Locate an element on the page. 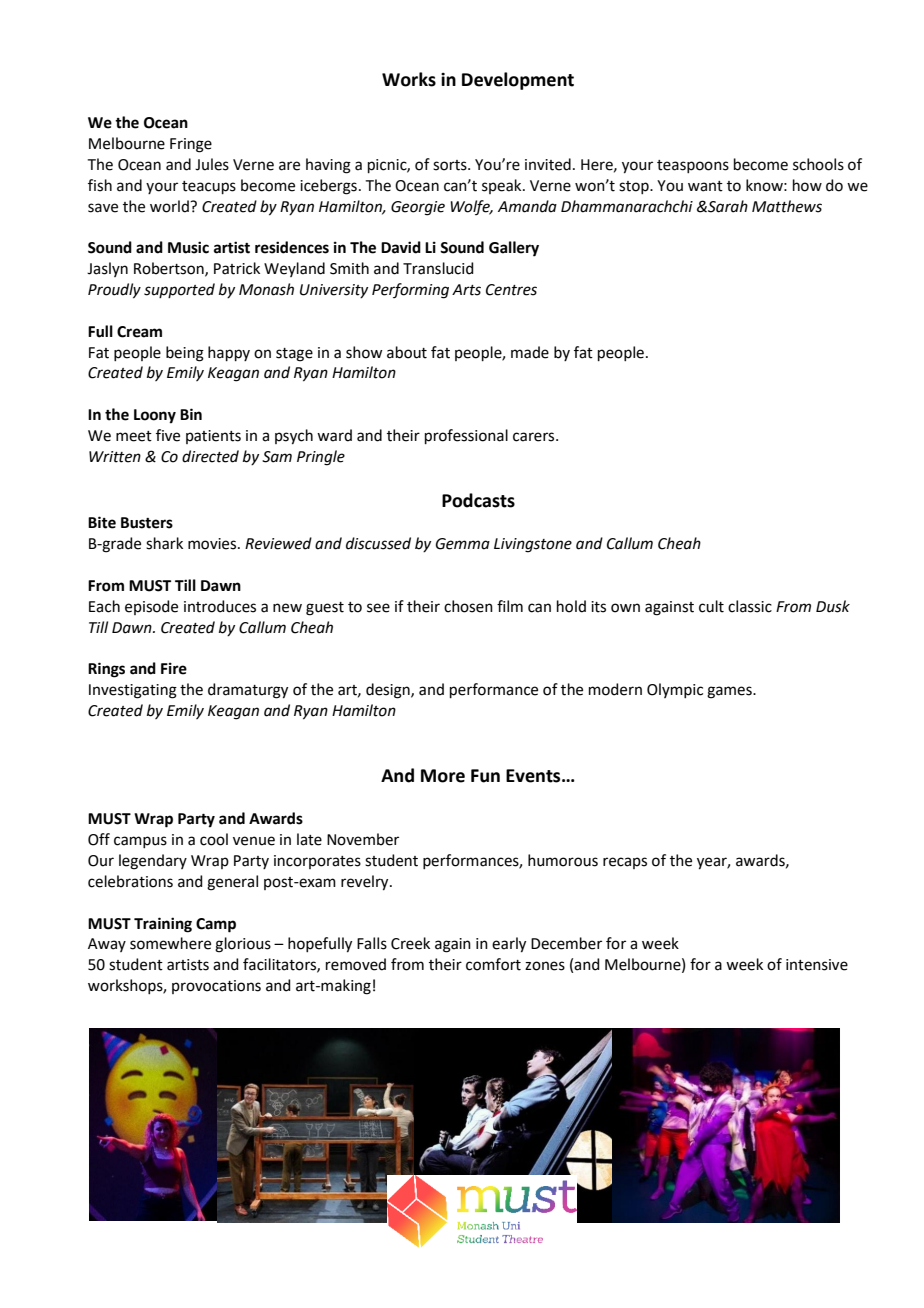  Investigating is located at coordinates (133, 691).
